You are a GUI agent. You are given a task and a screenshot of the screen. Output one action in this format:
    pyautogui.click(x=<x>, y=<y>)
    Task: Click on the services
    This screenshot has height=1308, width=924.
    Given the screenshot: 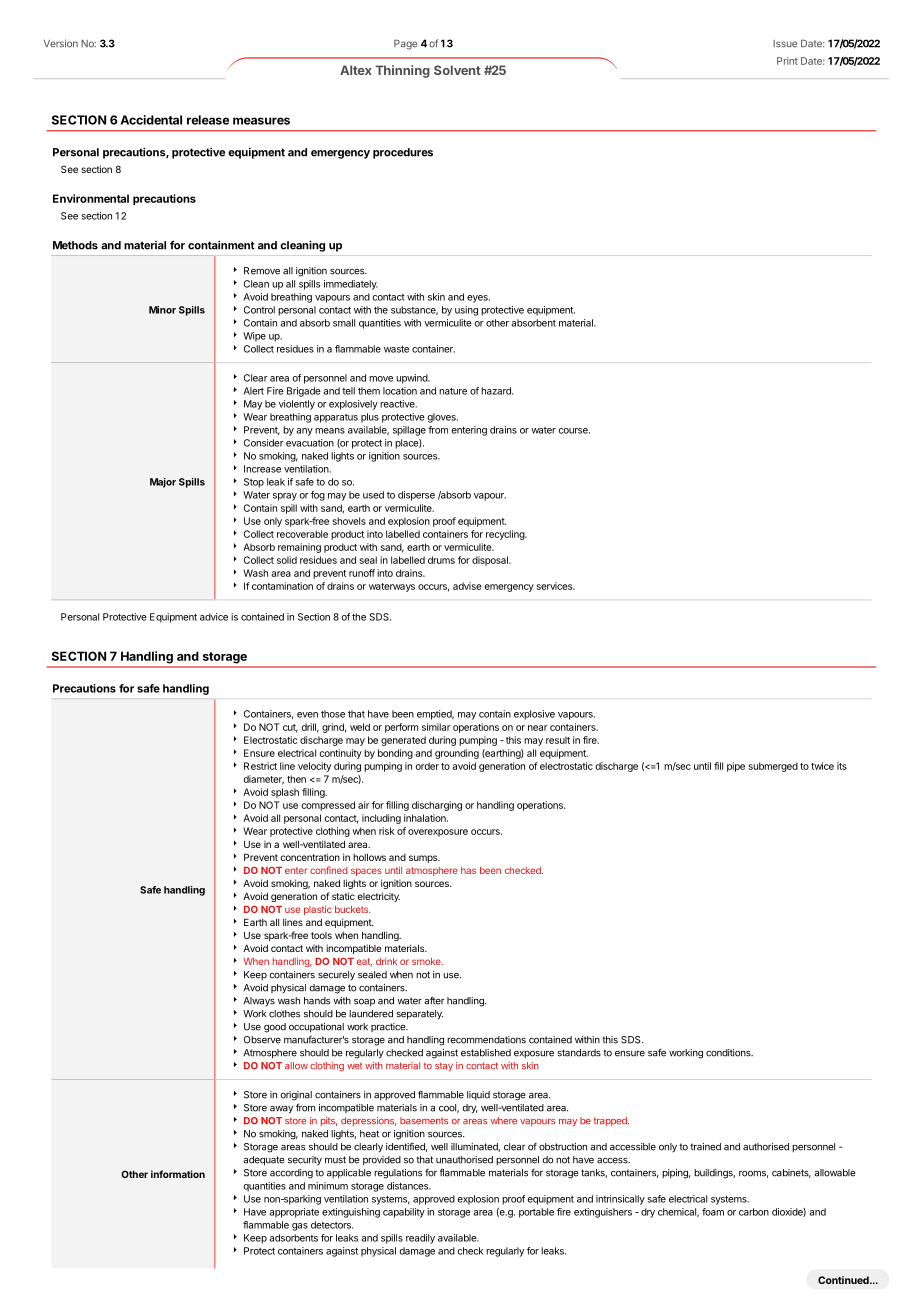 What is the action you would take?
    pyautogui.click(x=555, y=586)
